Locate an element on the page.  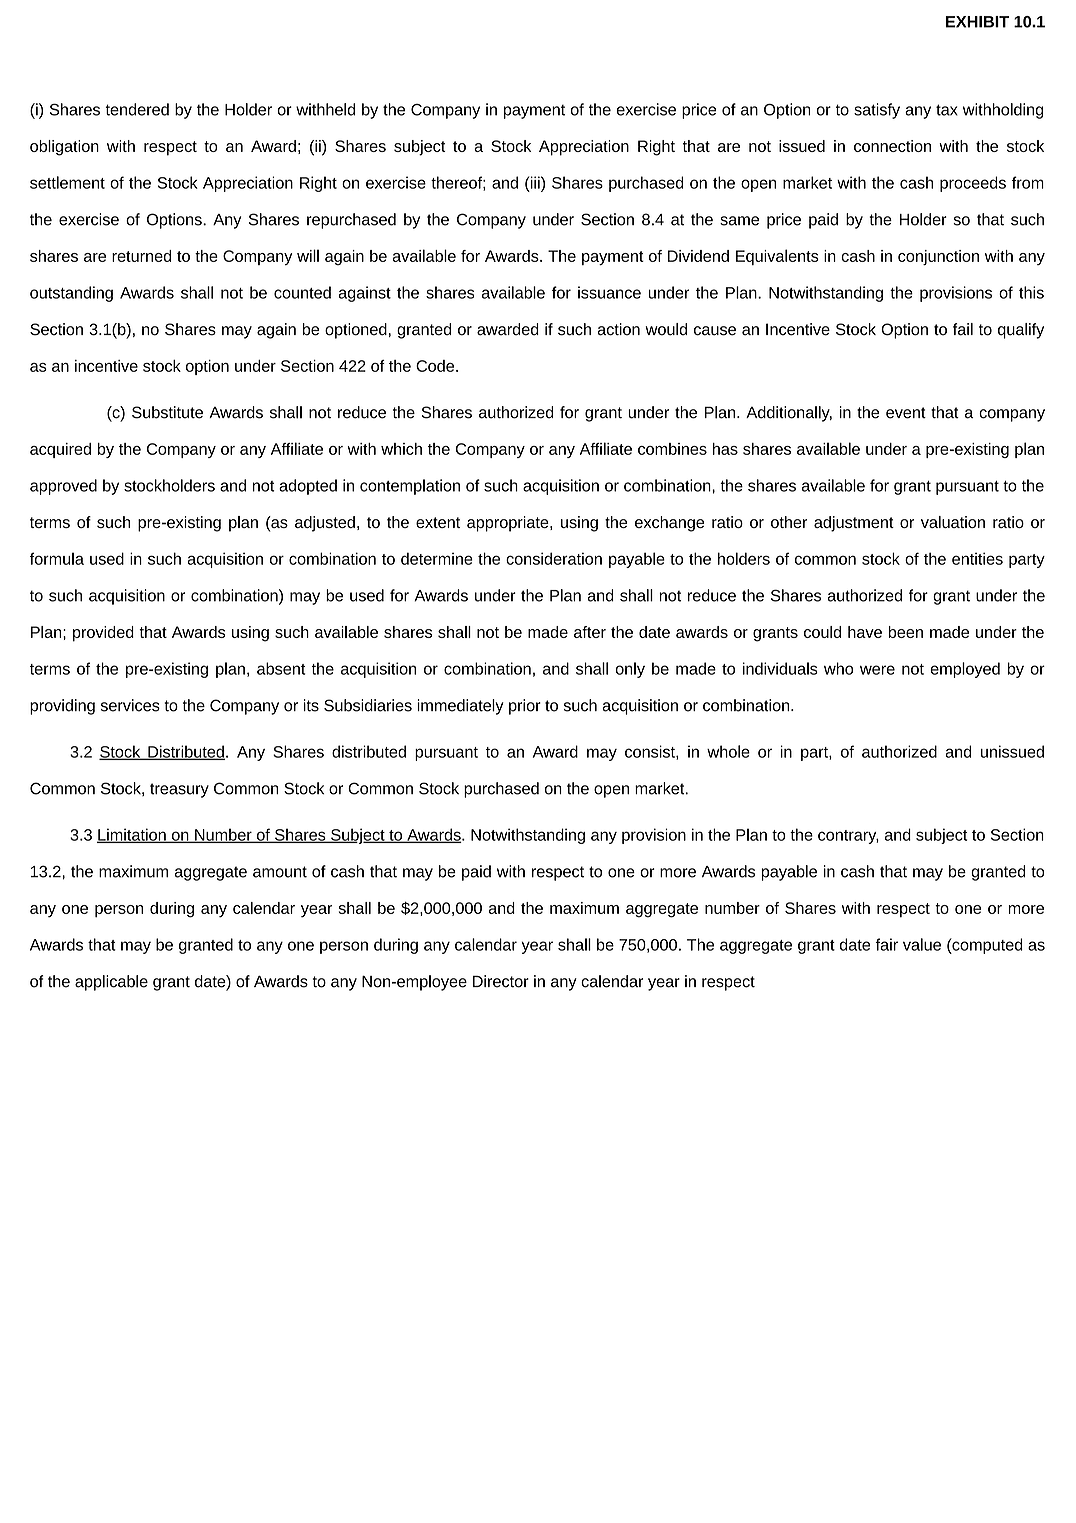
tendered is located at coordinates (137, 109).
